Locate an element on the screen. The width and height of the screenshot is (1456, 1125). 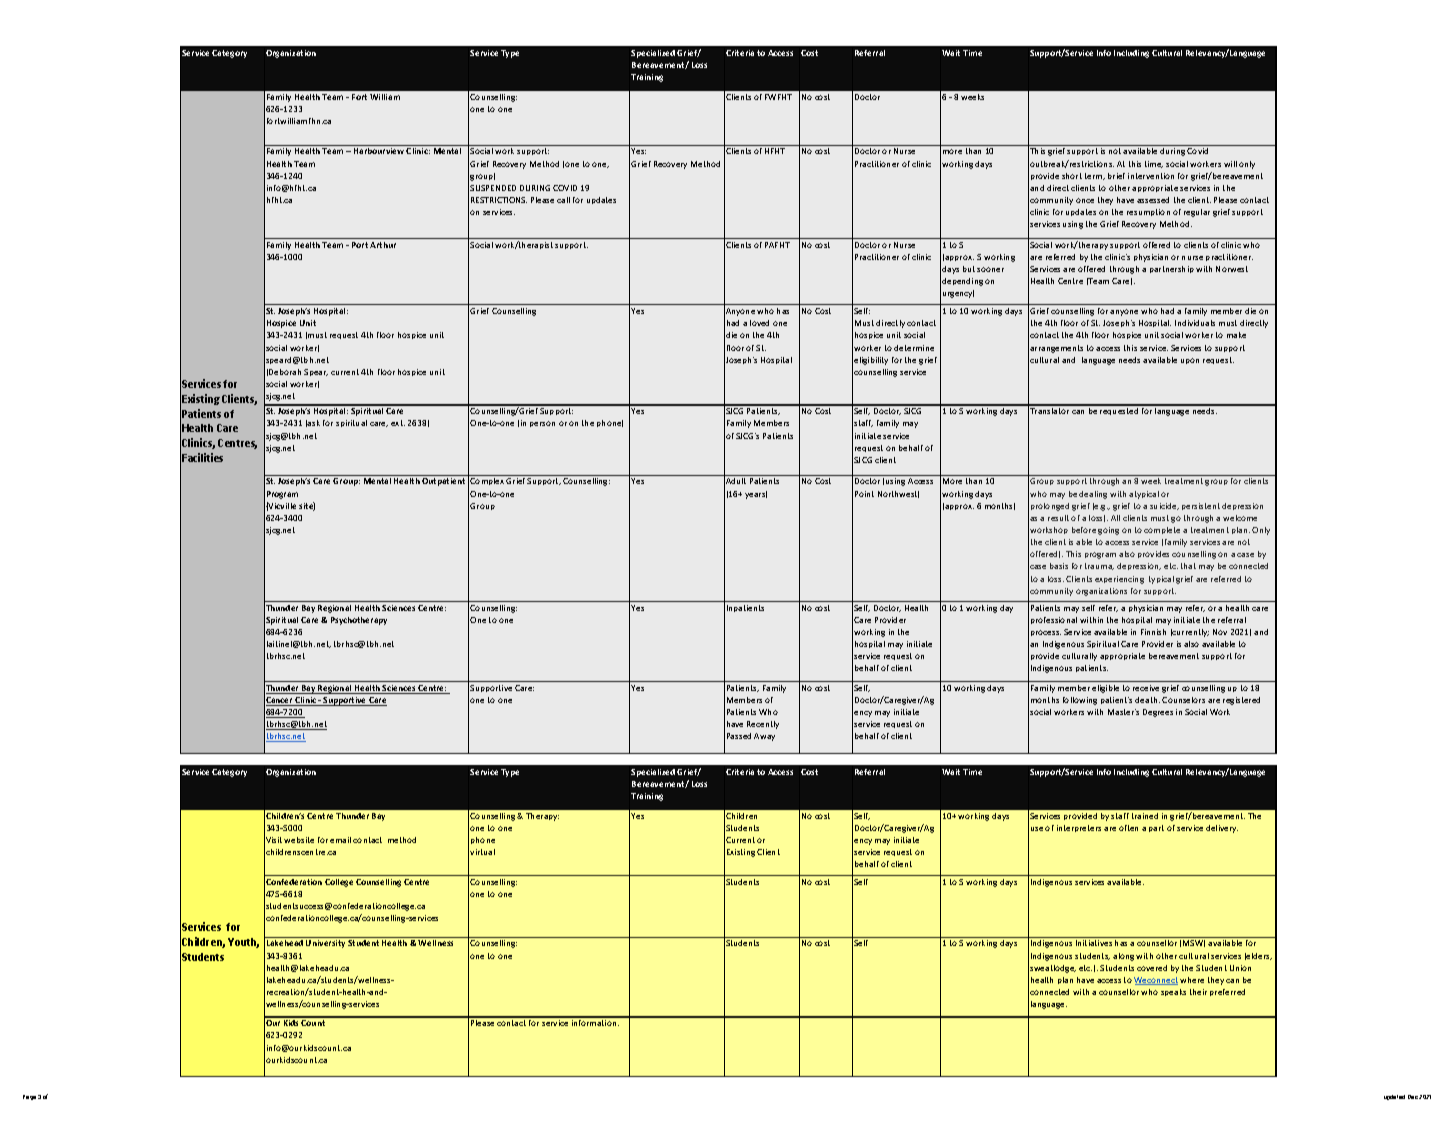
call is located at coordinates (563, 200).
